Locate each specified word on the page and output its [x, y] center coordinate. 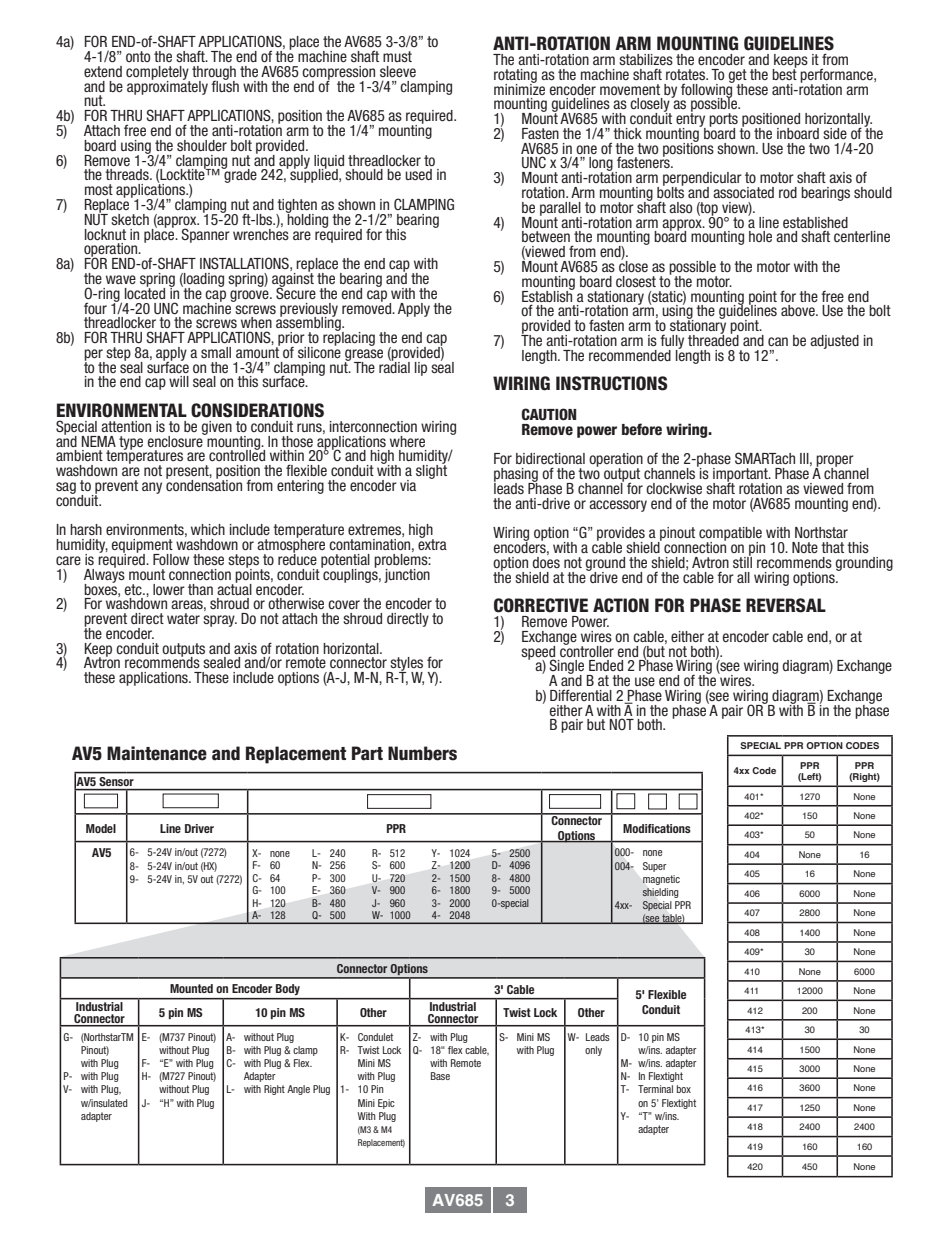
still [742, 561]
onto [138, 56]
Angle [298, 1090]
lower [169, 589]
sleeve [398, 71]
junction [407, 576]
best [784, 73]
